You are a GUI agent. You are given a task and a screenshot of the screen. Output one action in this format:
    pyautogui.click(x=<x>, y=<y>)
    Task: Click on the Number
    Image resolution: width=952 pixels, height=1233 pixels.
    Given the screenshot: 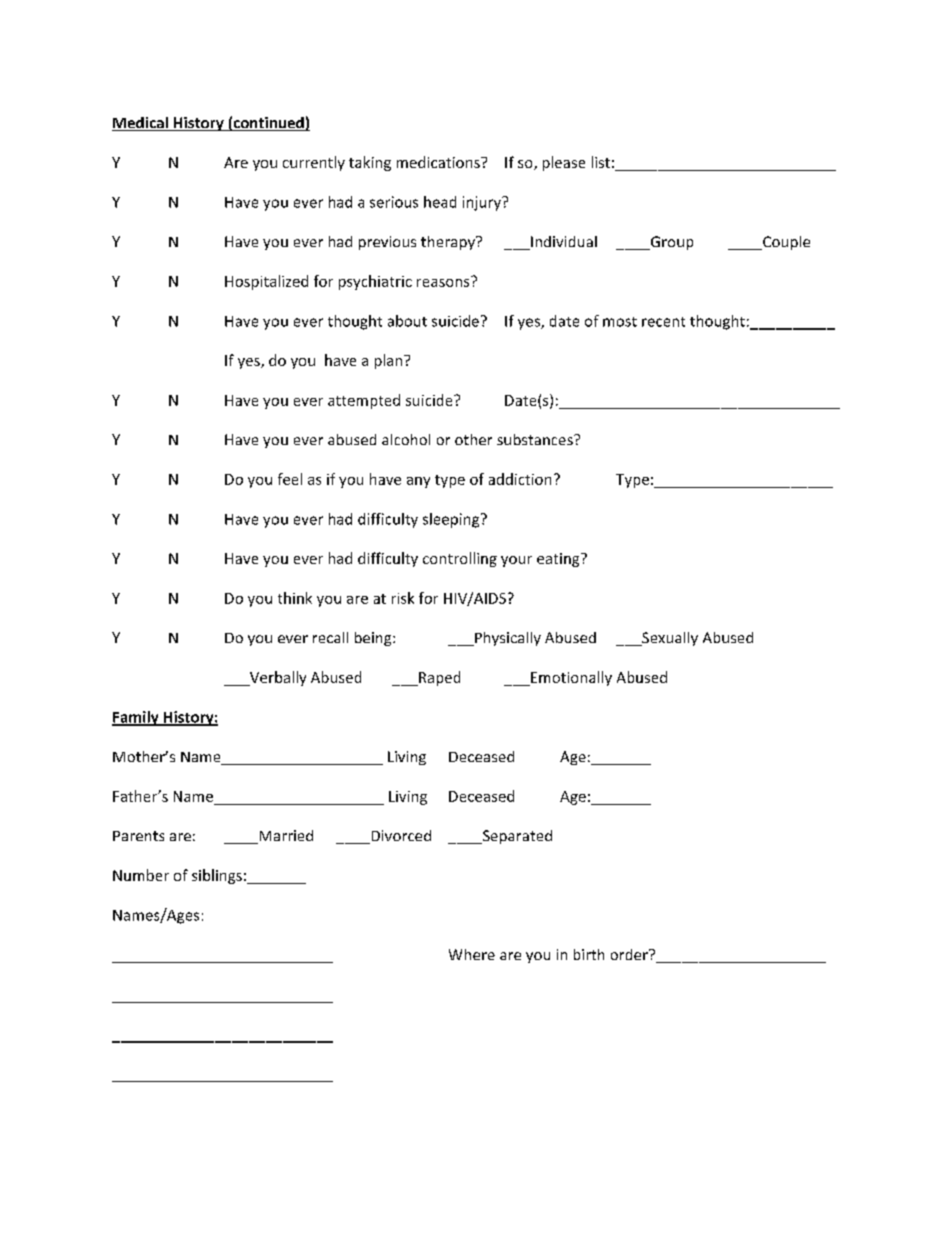 What is the action you would take?
    pyautogui.click(x=141, y=875)
